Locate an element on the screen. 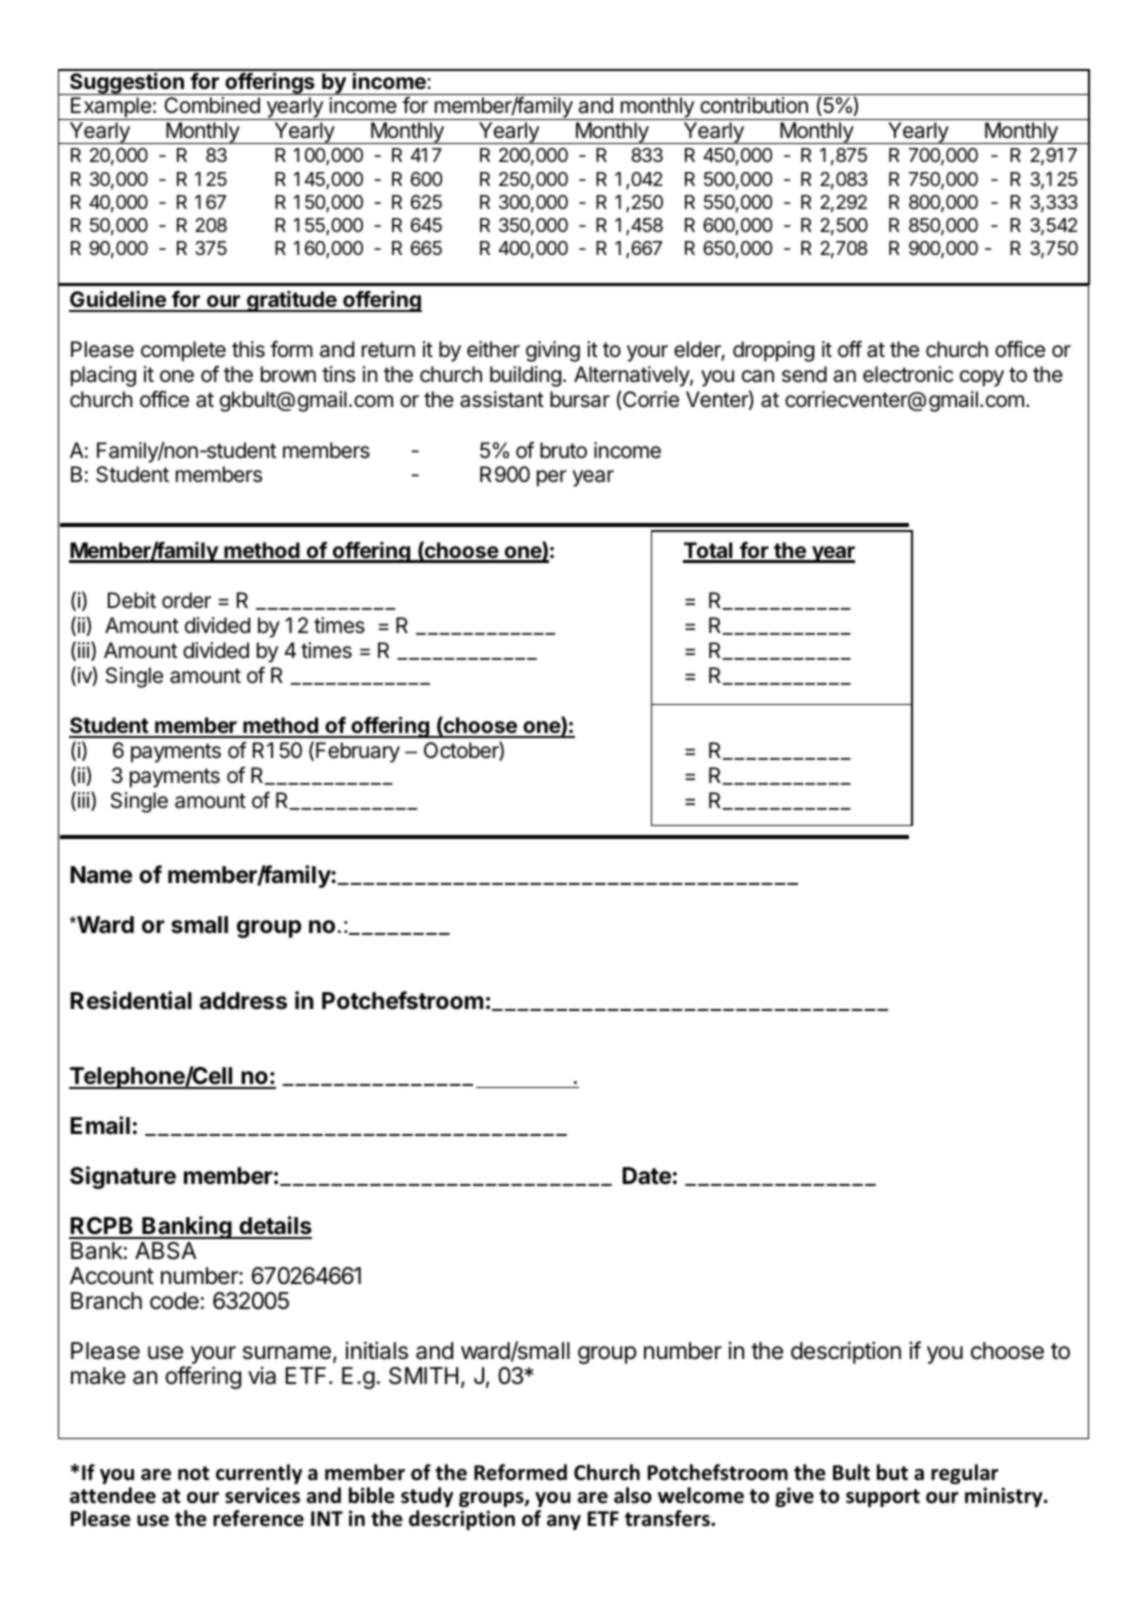 The height and width of the screenshot is (1622, 1147). contribution is located at coordinates (754, 105).
